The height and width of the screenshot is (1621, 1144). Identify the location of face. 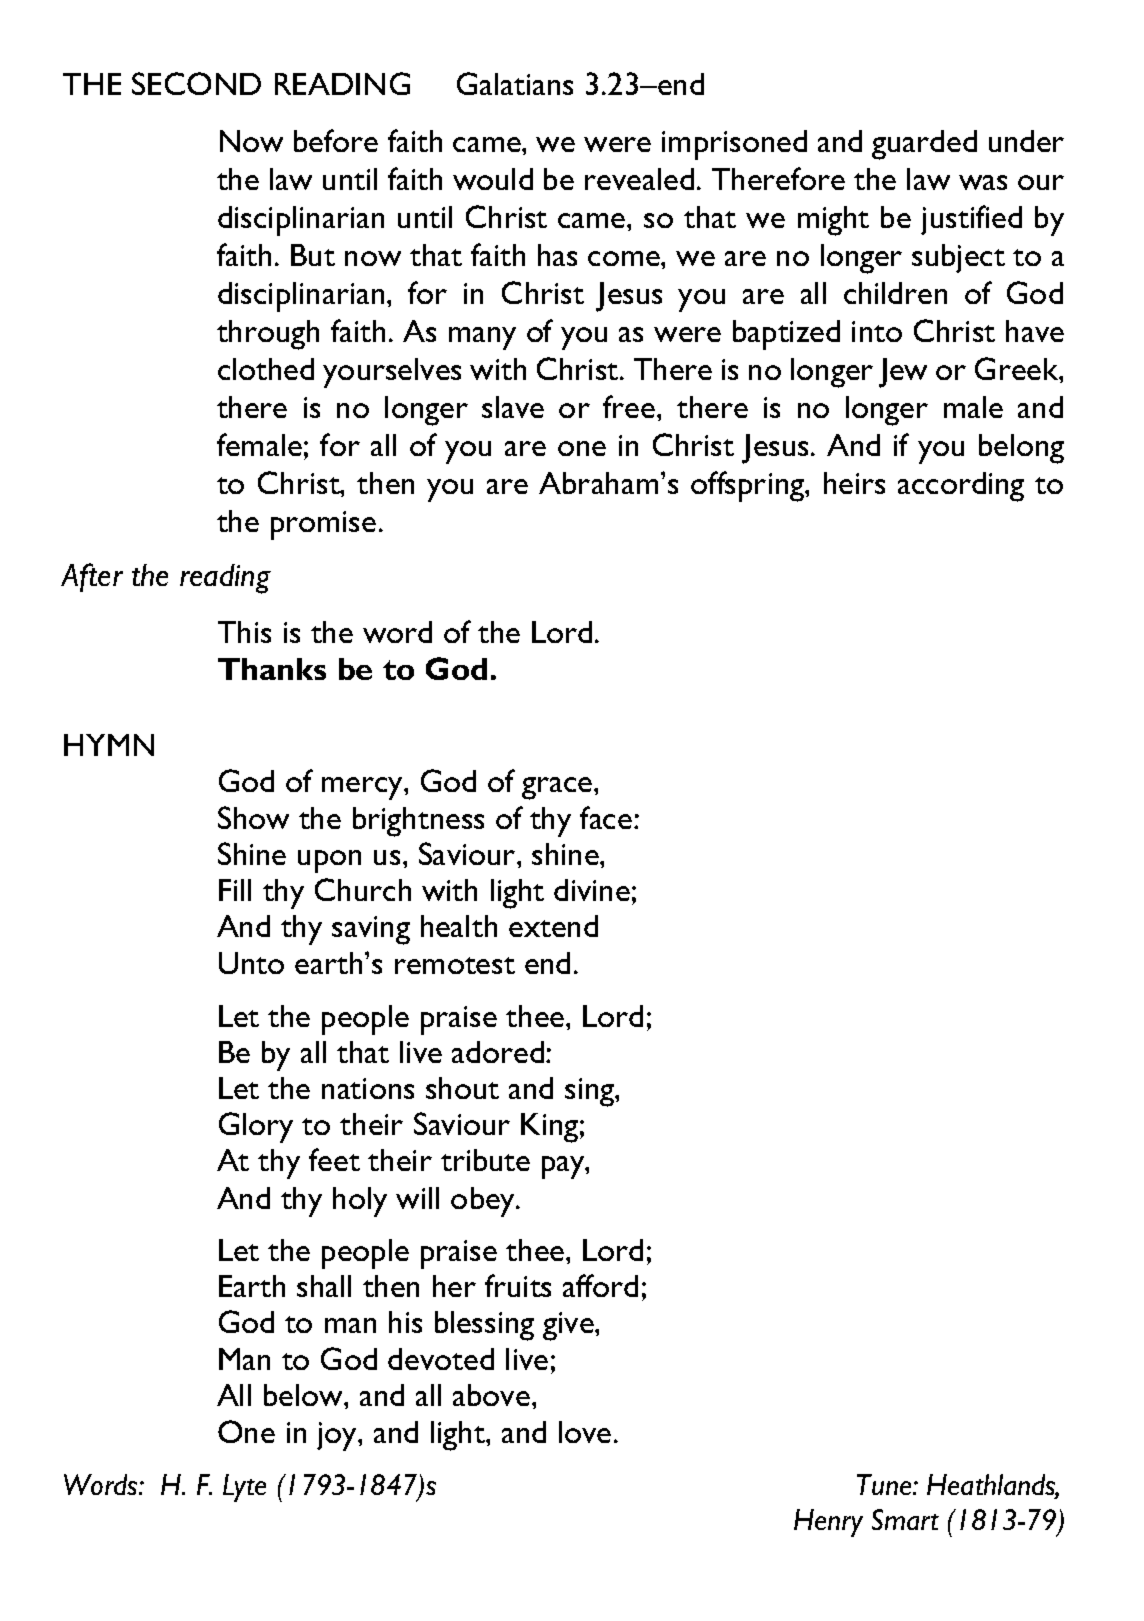
(606, 817).
